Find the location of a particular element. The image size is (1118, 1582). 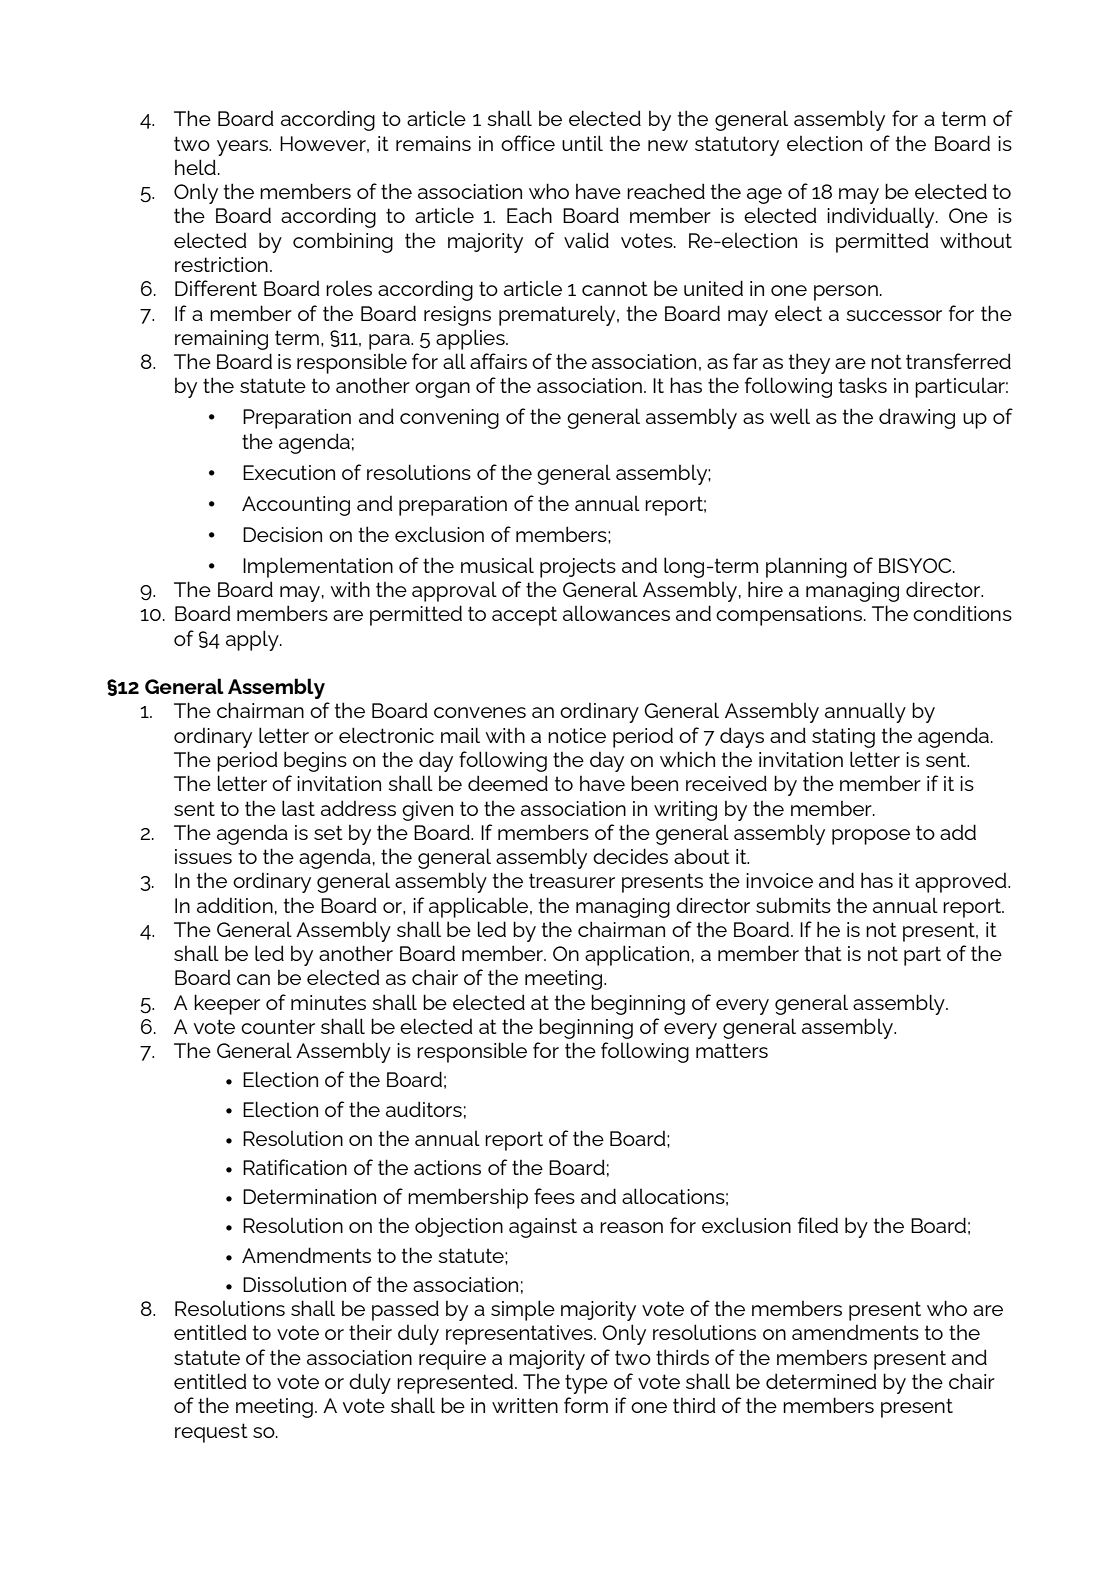

application is located at coordinates (637, 955).
